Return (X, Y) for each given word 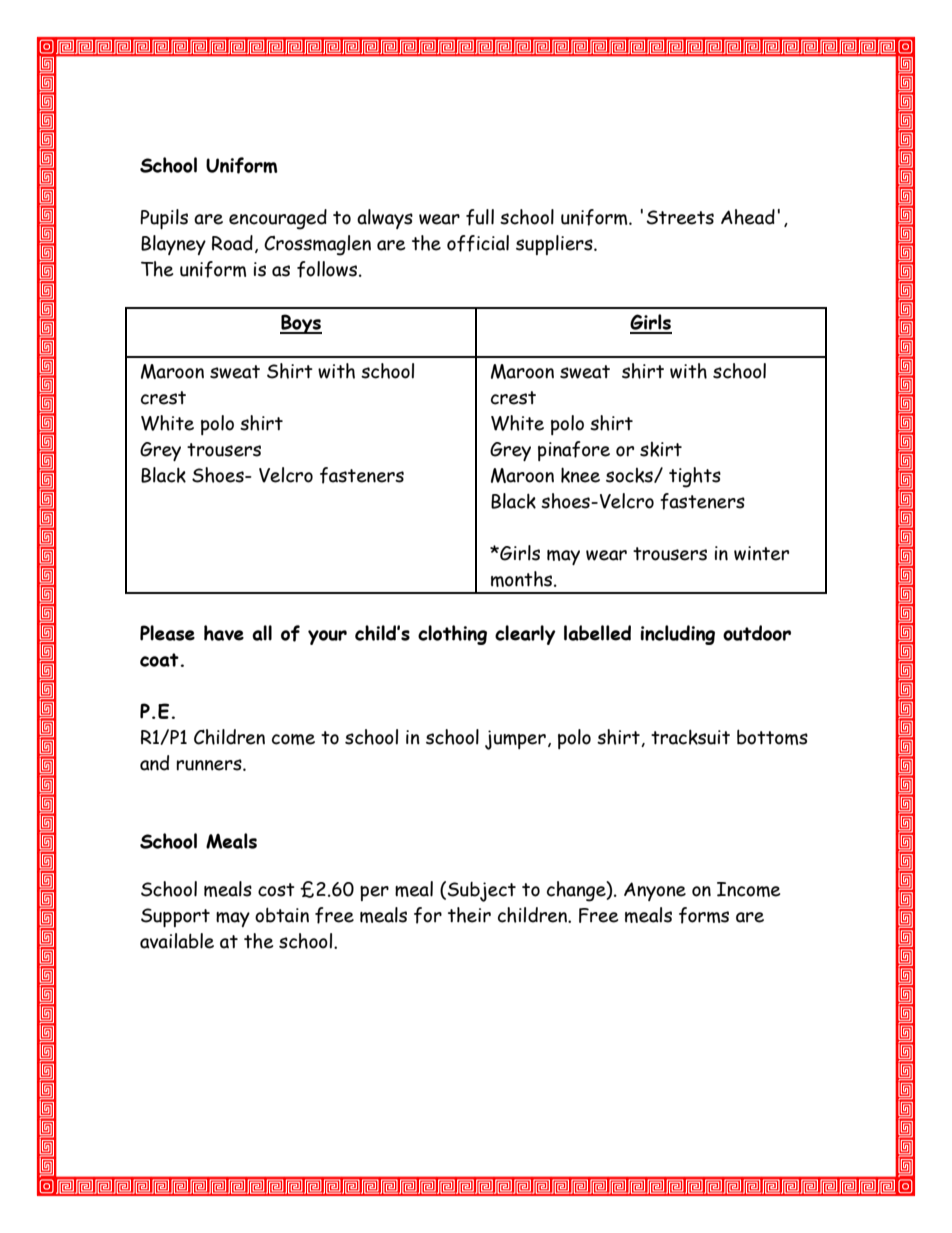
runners (210, 765)
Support (175, 917)
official (478, 243)
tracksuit (690, 737)
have (224, 633)
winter (761, 553)
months (523, 579)
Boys (301, 324)
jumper (515, 740)
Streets (680, 217)
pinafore (574, 451)
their (469, 915)
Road (232, 243)
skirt (661, 449)
